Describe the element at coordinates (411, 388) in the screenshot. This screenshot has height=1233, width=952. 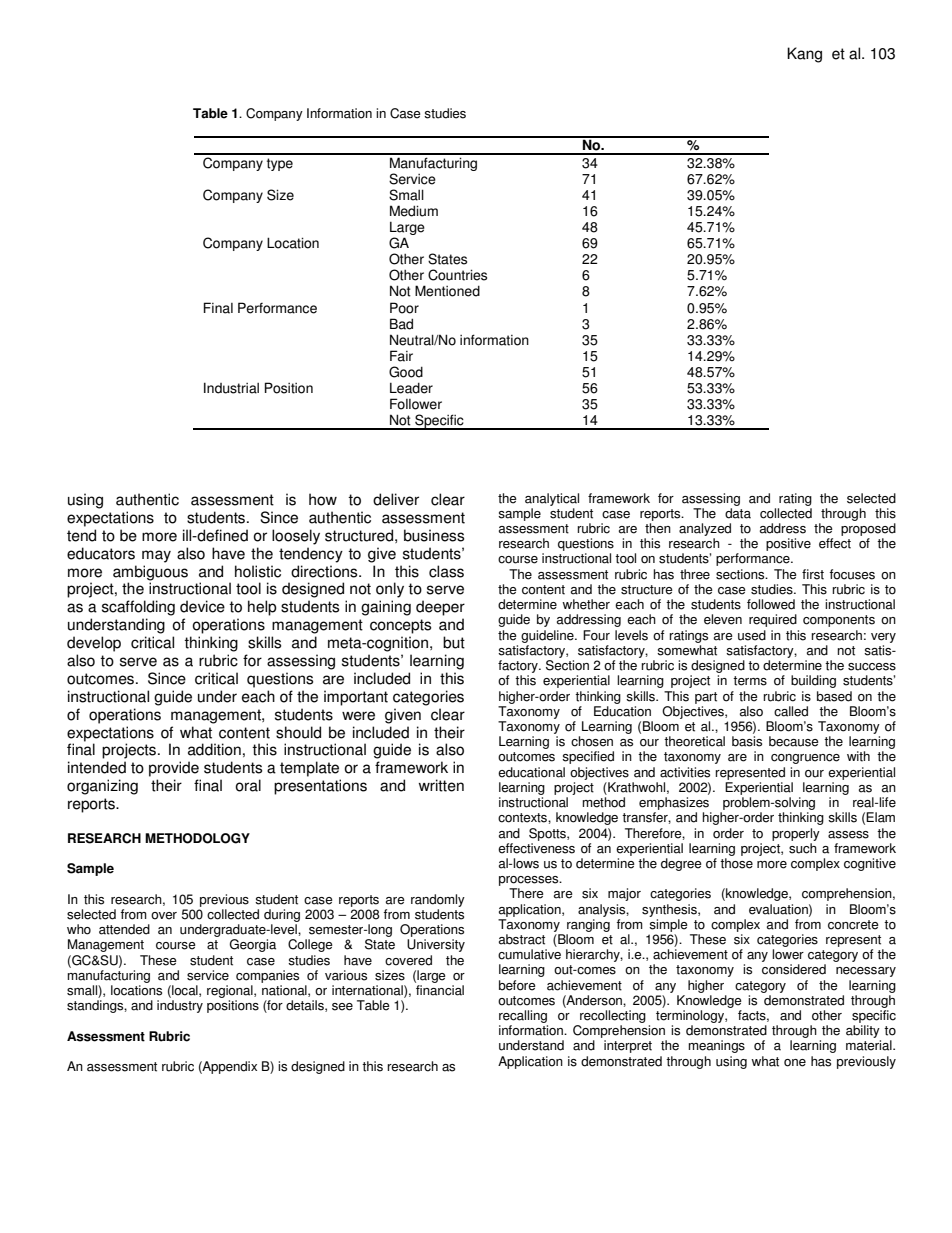
I see `Leader` at that location.
